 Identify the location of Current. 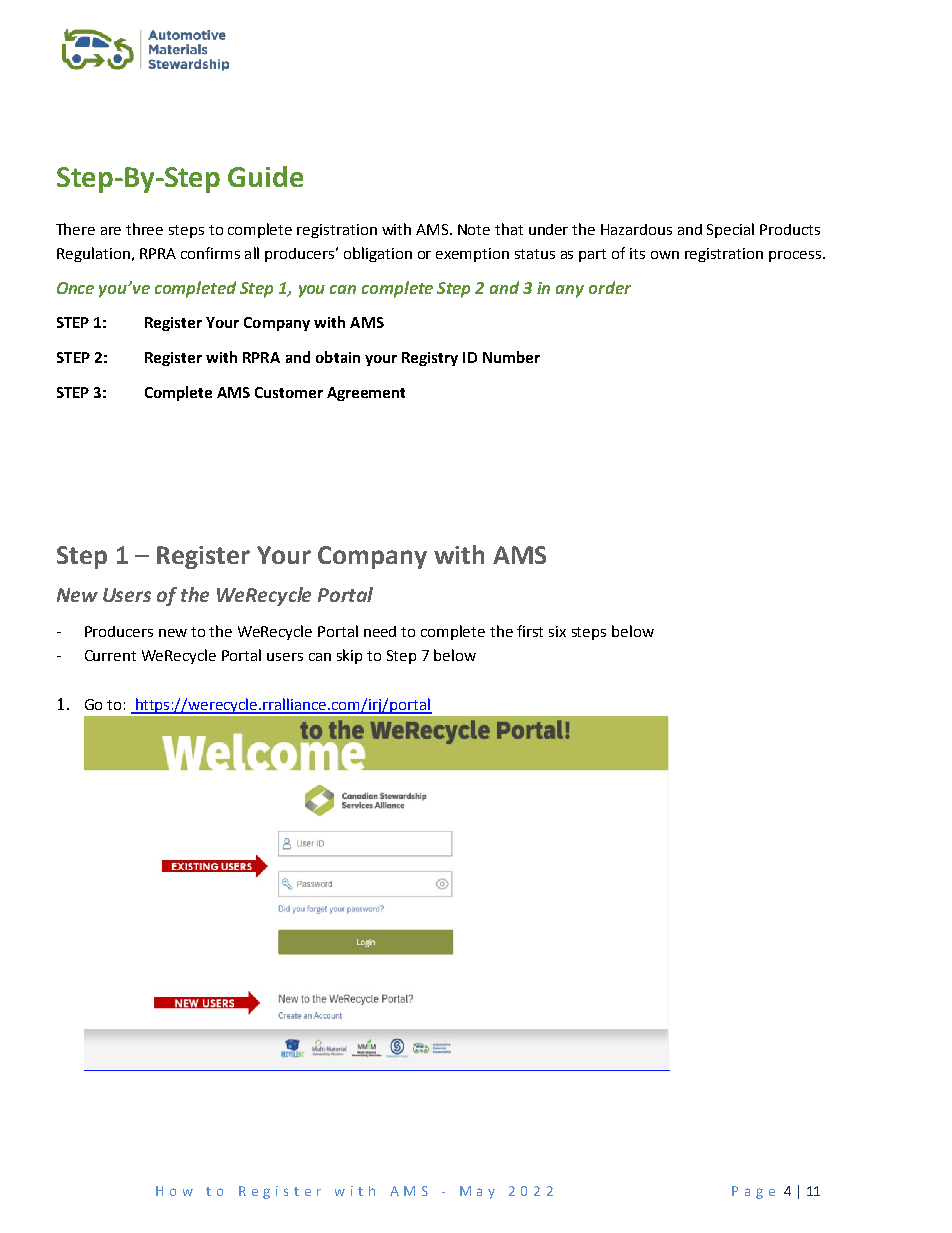
(110, 655).
